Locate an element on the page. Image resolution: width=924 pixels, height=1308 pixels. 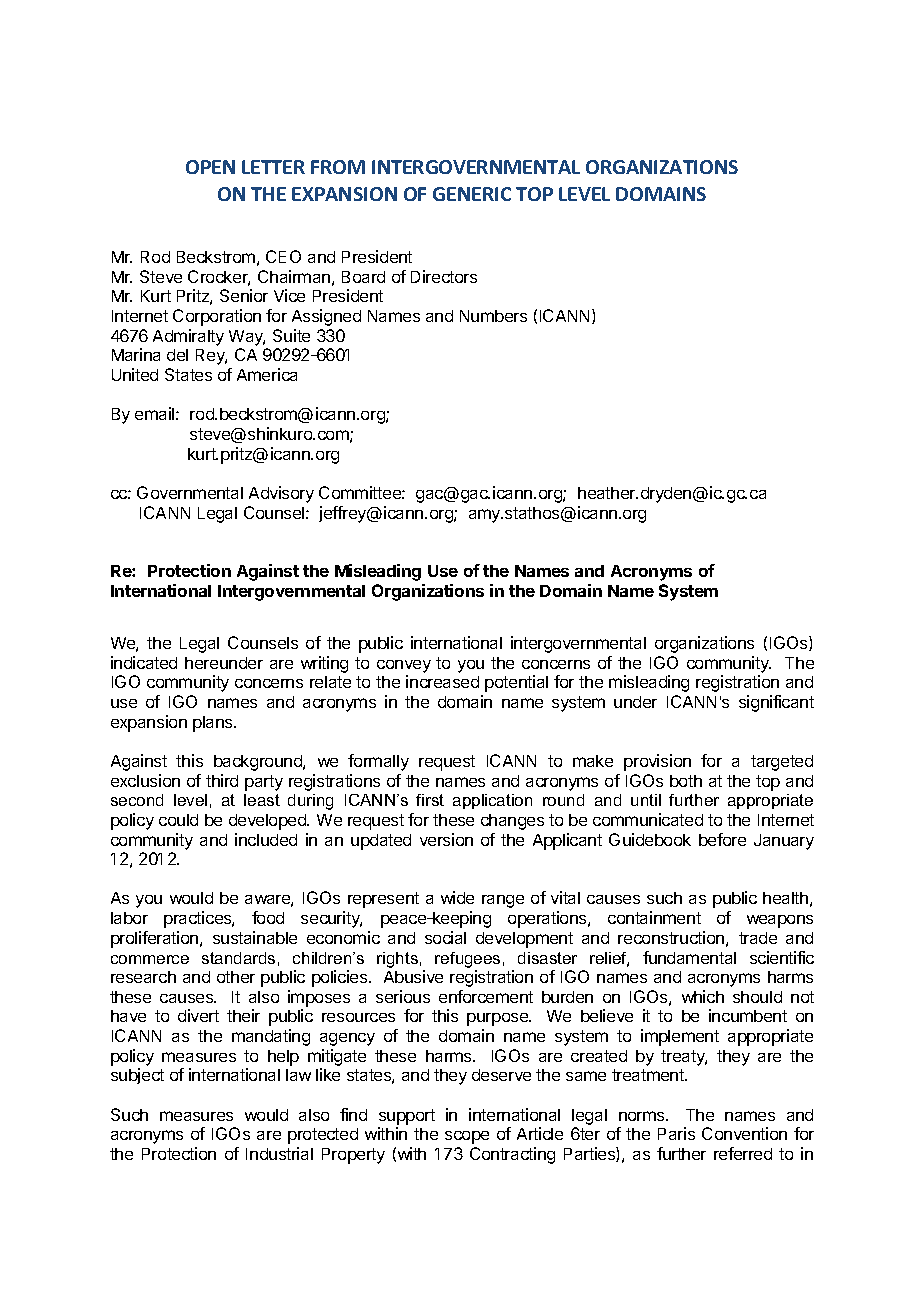
Industrial is located at coordinates (279, 1153).
